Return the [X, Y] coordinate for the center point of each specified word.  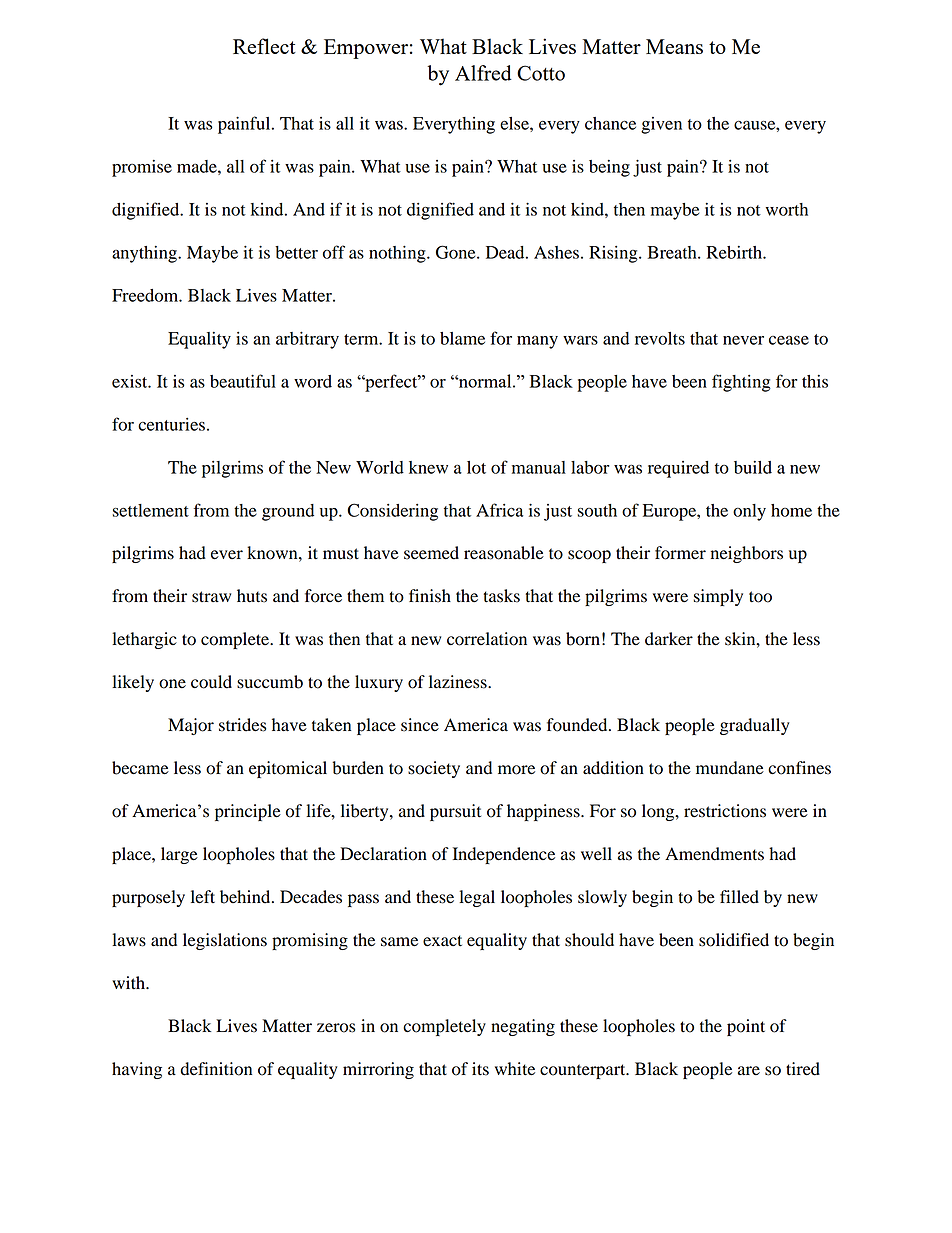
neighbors [747, 554]
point [746, 1027]
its [480, 1069]
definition [216, 1069]
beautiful [243, 381]
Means [674, 46]
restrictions [725, 811]
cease [789, 340]
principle [248, 812]
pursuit [455, 812]
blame [462, 338]
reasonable [504, 553]
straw [211, 597]
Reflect [264, 46]
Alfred [483, 73]
